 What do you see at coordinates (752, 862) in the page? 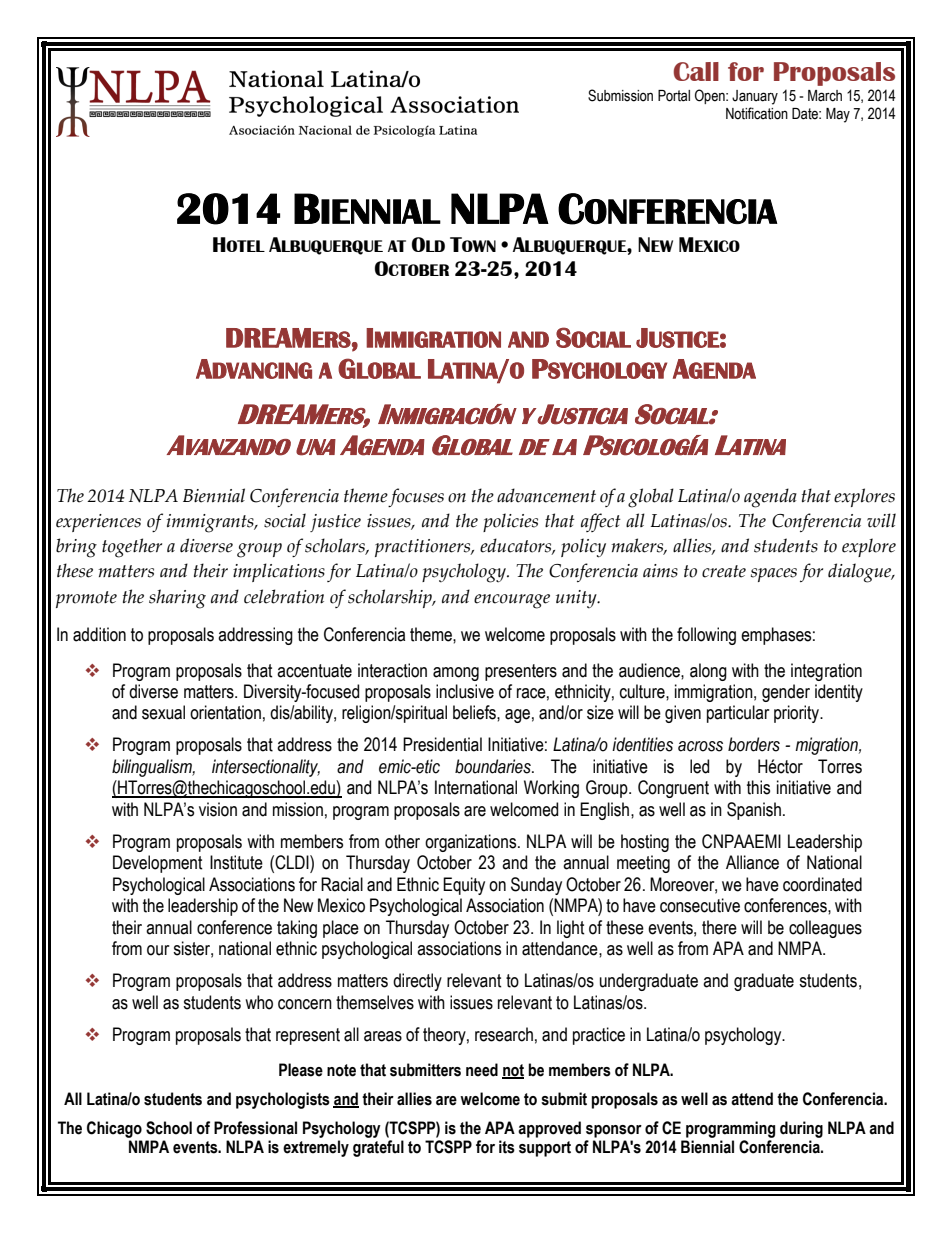
I see `Alliance` at bounding box center [752, 862].
